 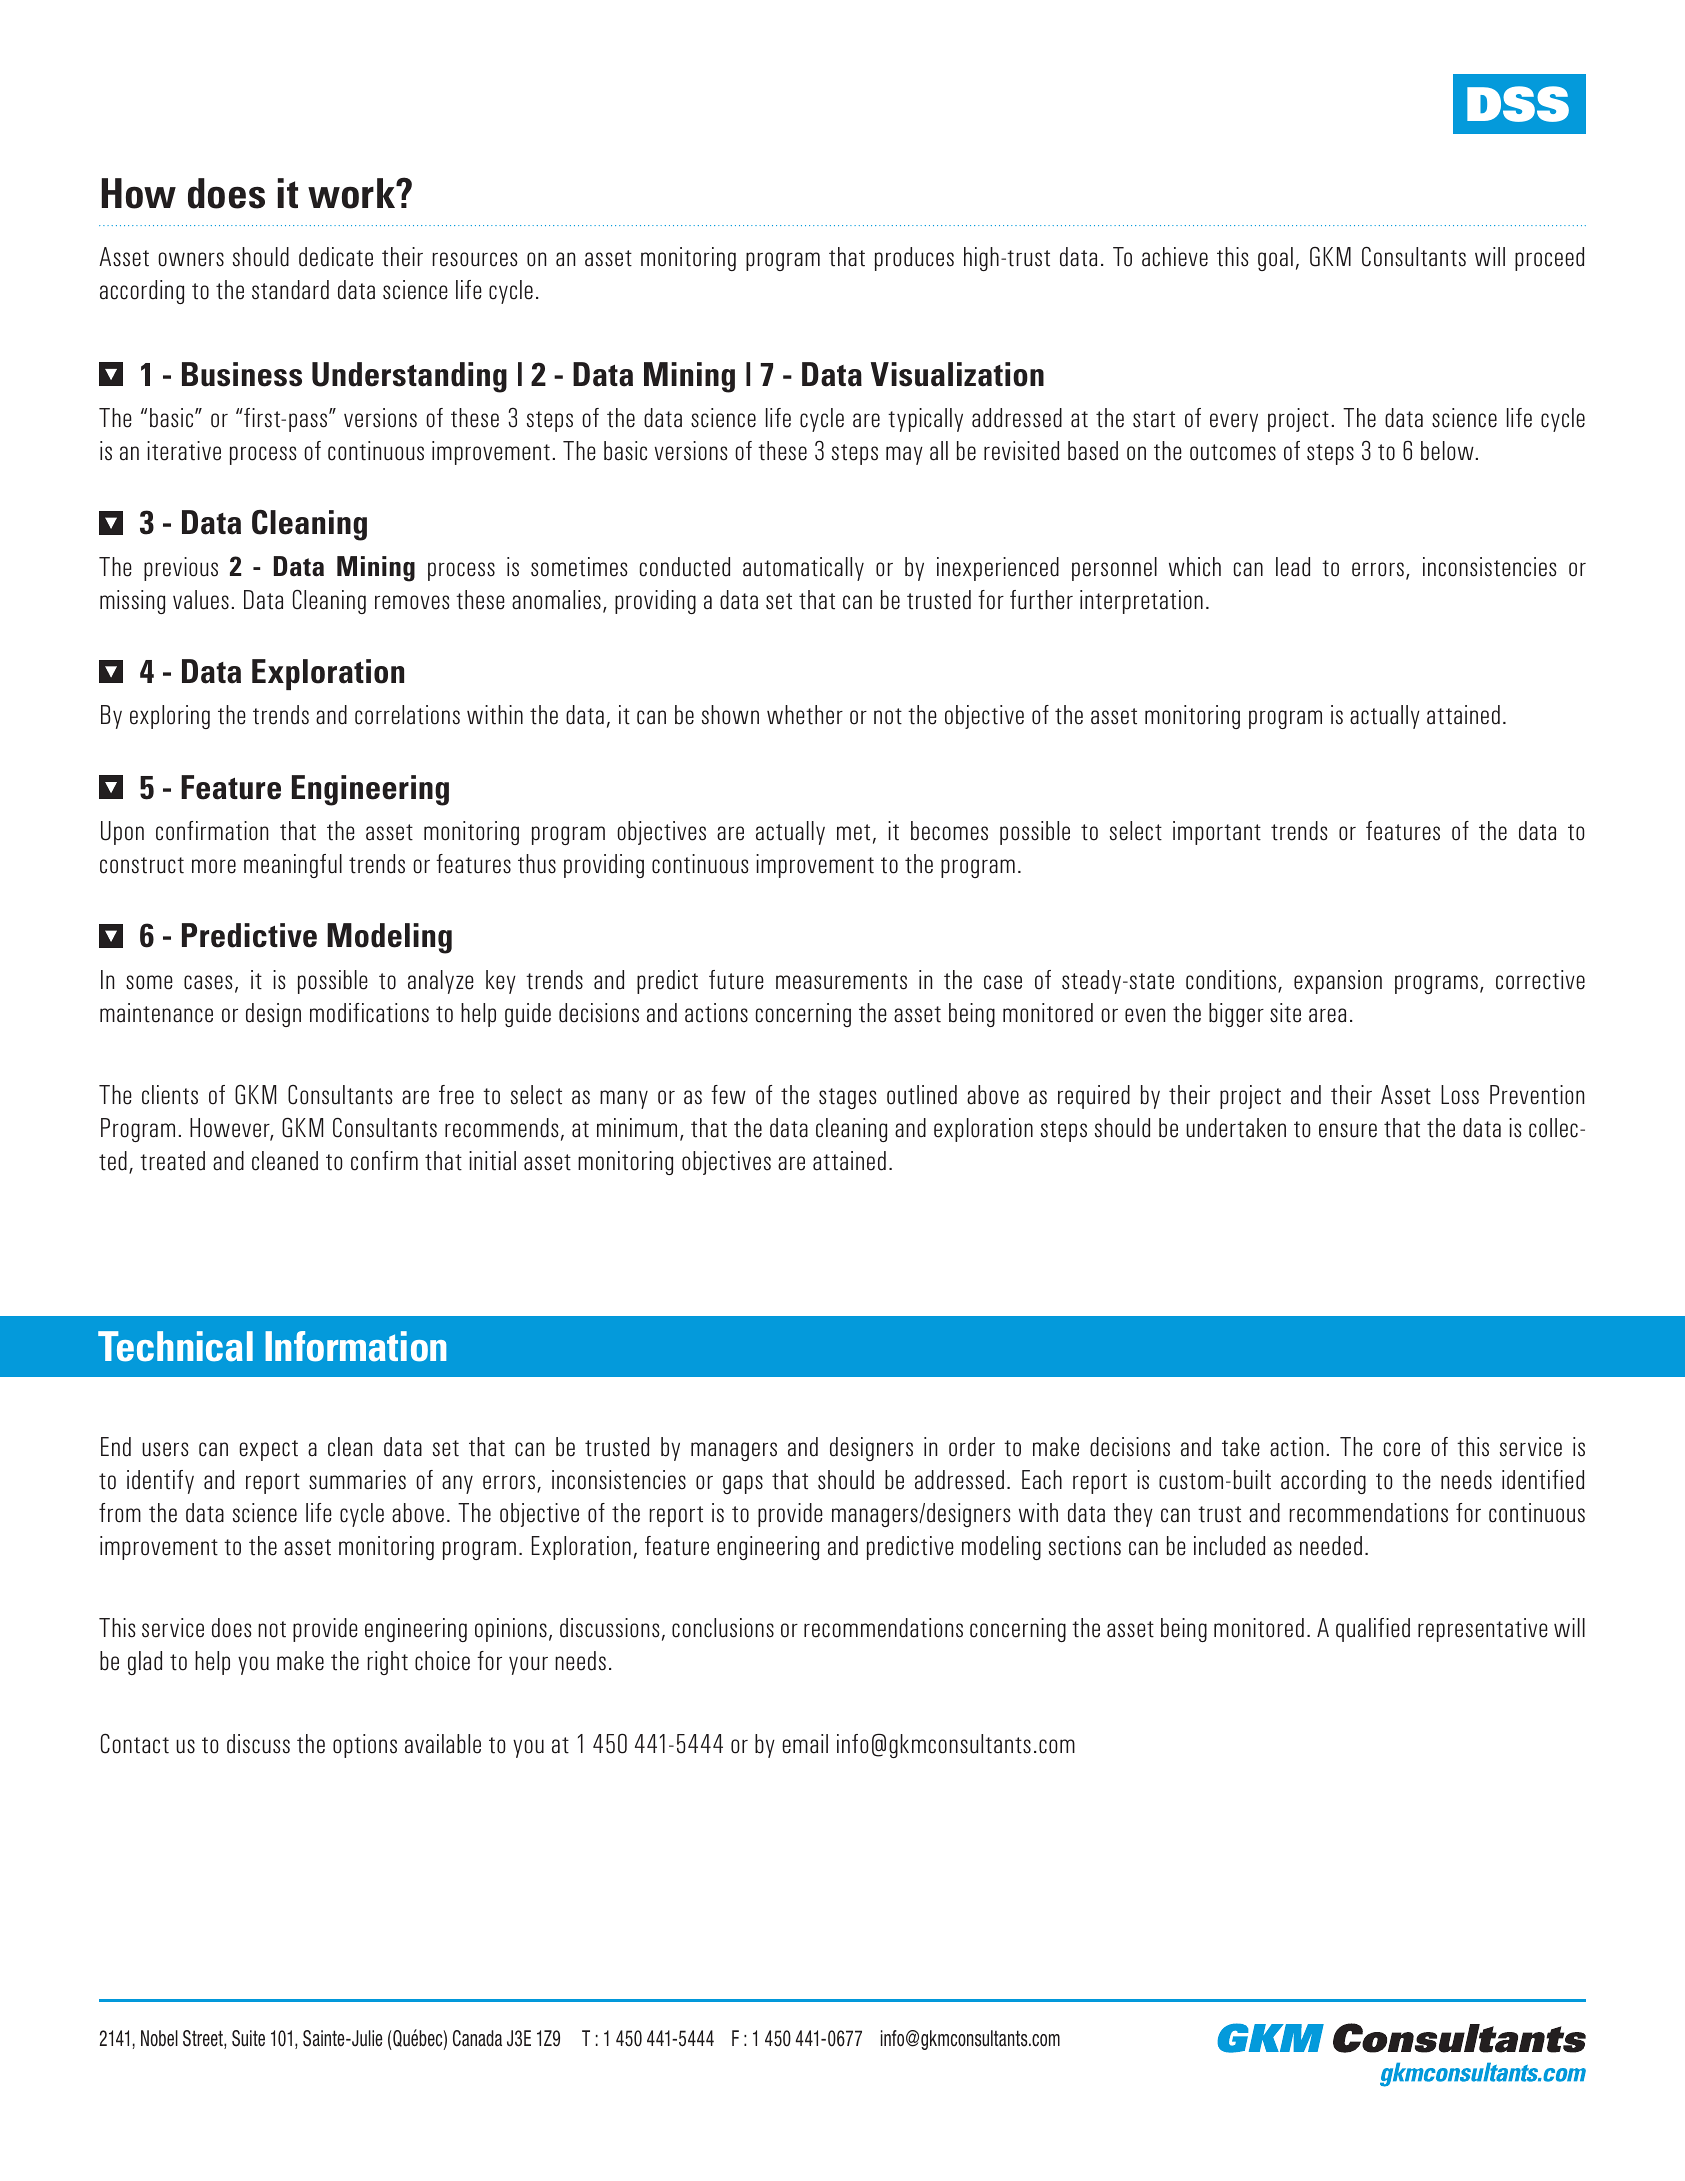 I want to click on needed, so click(x=1331, y=1546).
